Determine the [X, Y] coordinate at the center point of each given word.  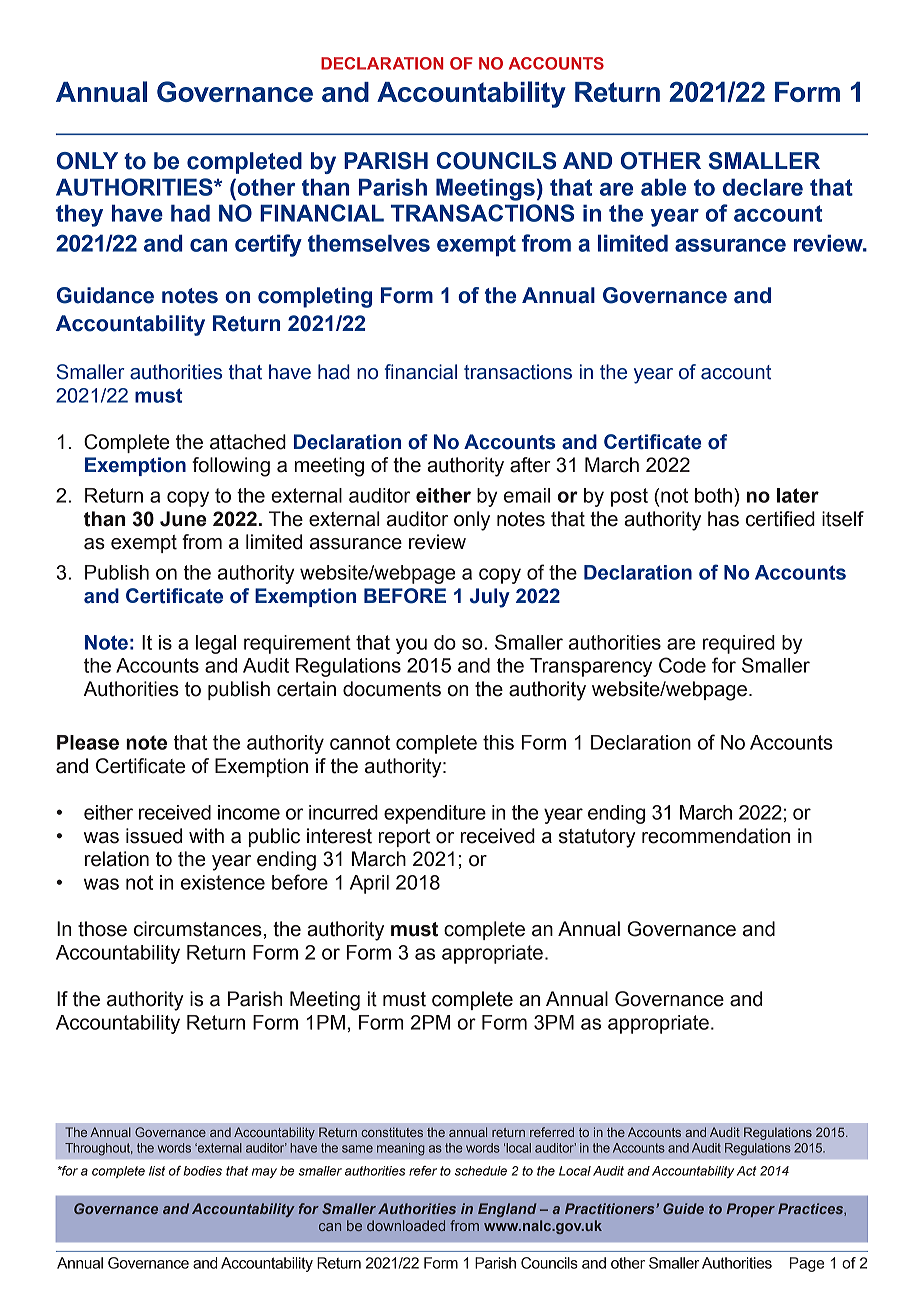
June [183, 519]
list [157, 1171]
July [490, 598]
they [79, 215]
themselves [369, 243]
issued [154, 836]
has [723, 519]
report [404, 838]
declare [763, 187]
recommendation [716, 836]
